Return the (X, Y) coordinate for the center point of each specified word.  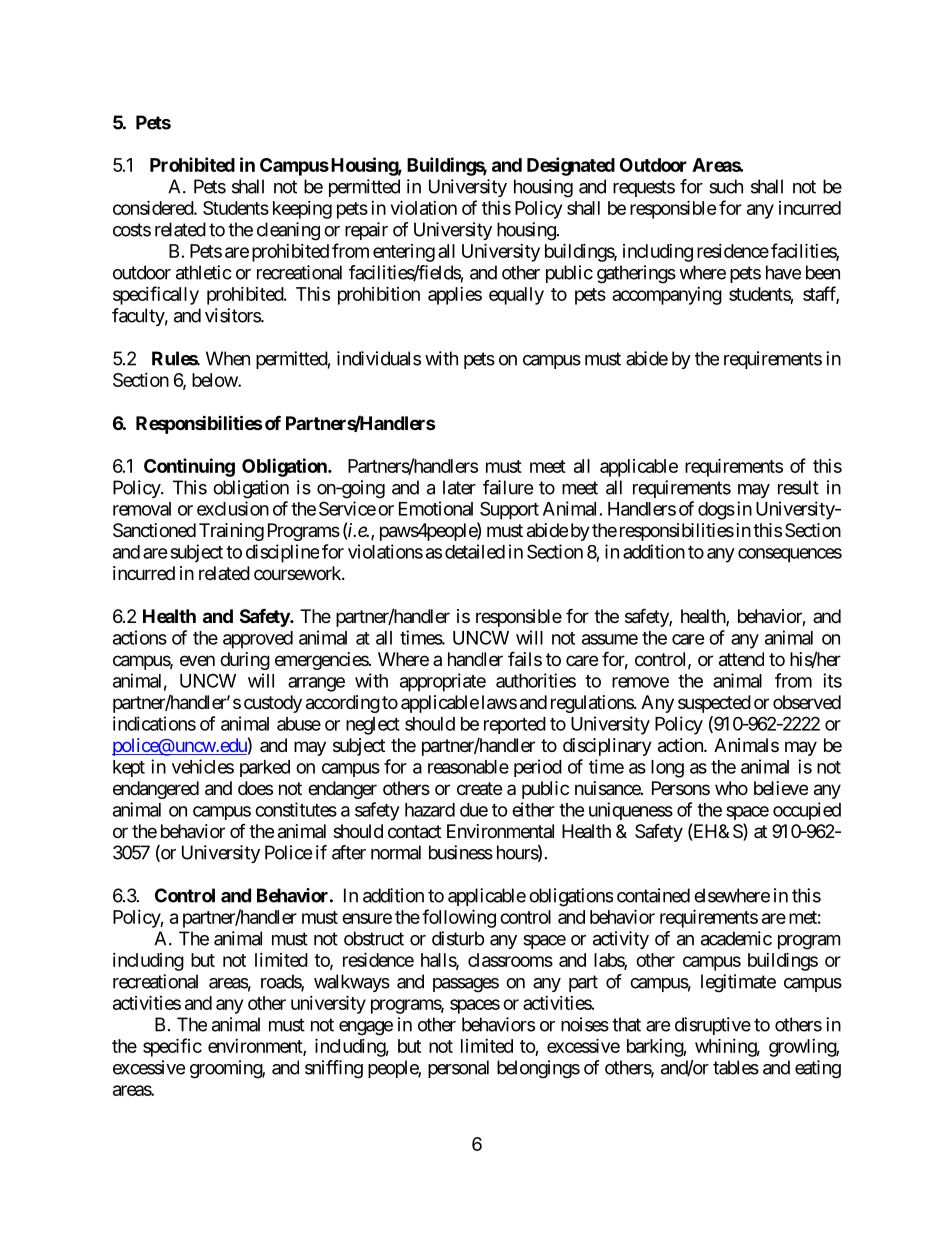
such (726, 186)
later (459, 487)
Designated (571, 166)
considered (154, 207)
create (479, 788)
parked (265, 768)
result (798, 487)
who (731, 788)
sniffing (334, 1069)
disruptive (713, 1026)
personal (458, 1069)
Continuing (189, 467)
